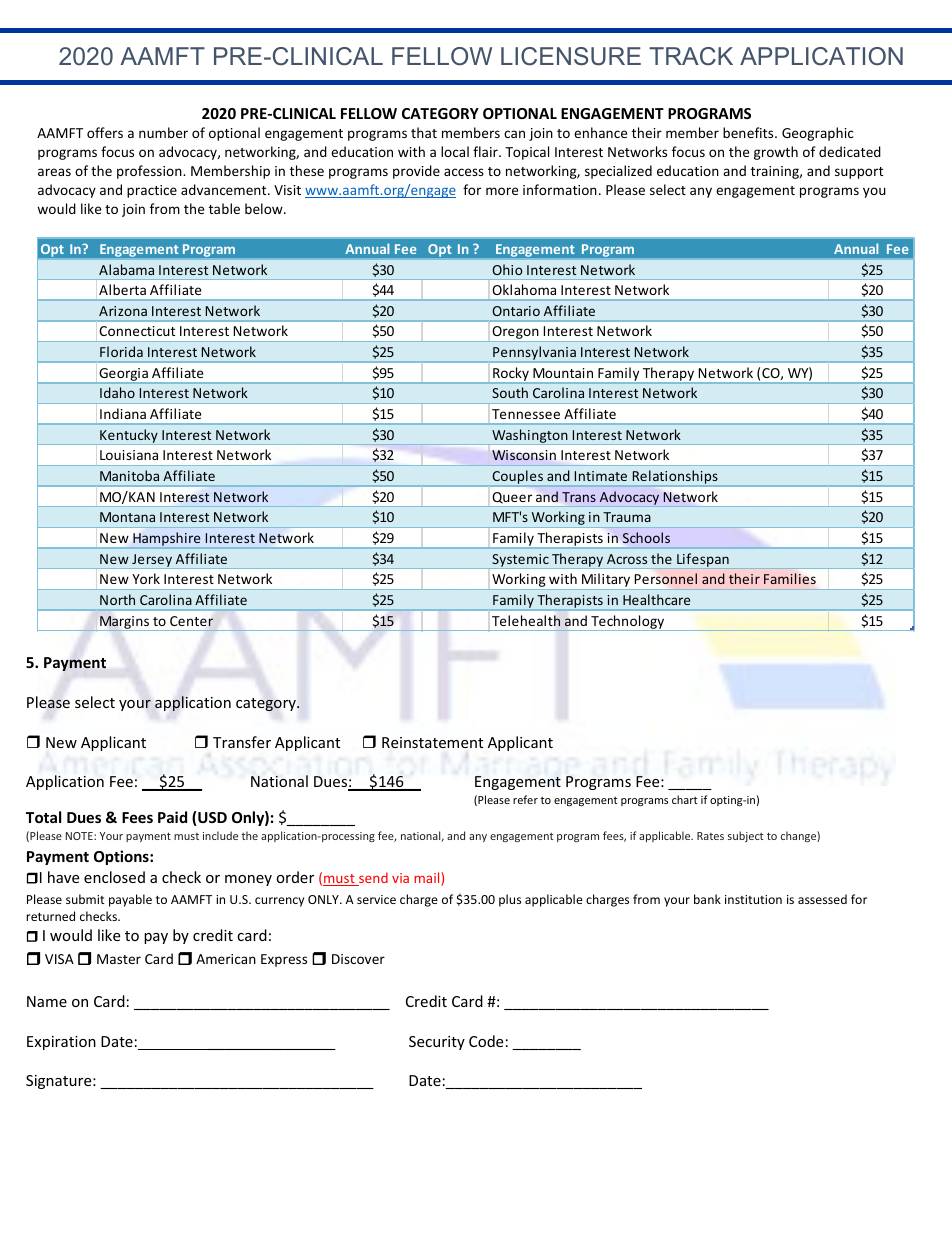 The height and width of the image is (1233, 952). Describe the element at coordinates (563, 373) in the image. I see `Mountain` at that location.
